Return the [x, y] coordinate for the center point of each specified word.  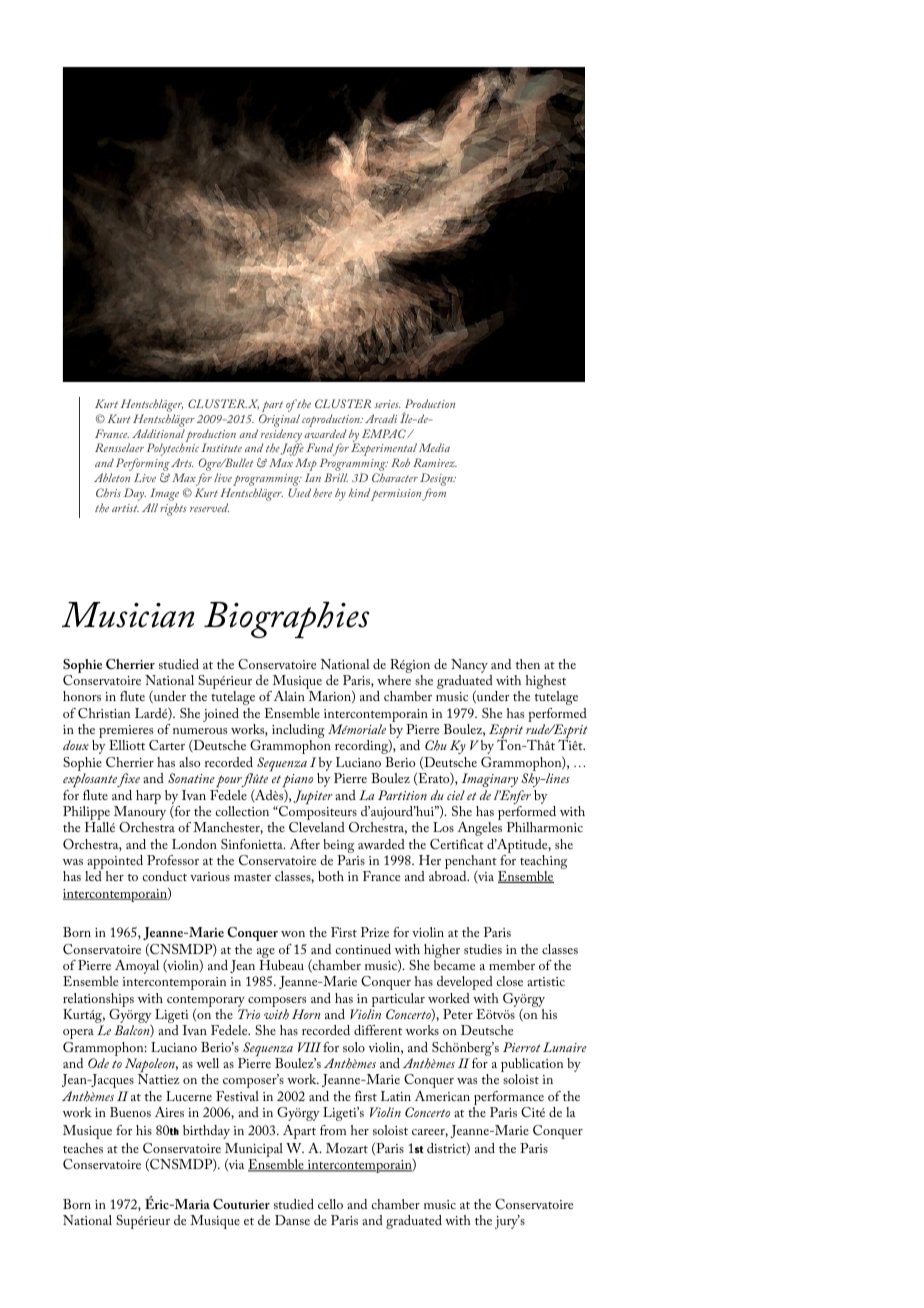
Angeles [479, 829]
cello [330, 1204]
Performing [143, 466]
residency [281, 436]
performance [509, 1098]
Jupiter [313, 797]
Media [434, 447]
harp [148, 797]
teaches [83, 1148]
